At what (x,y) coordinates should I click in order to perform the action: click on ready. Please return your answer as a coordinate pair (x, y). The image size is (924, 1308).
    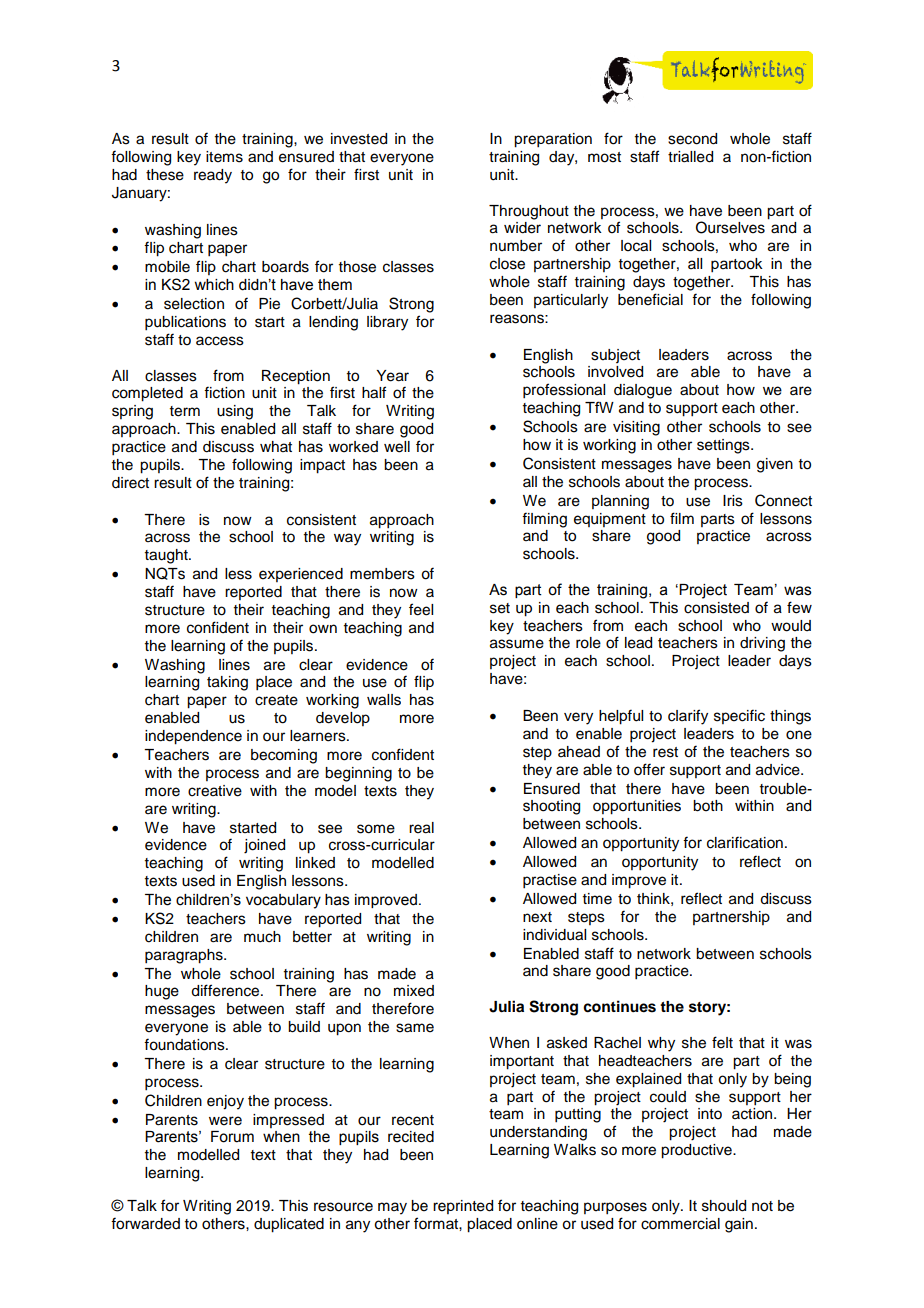
    Looking at the image, I should click on (213, 176).
